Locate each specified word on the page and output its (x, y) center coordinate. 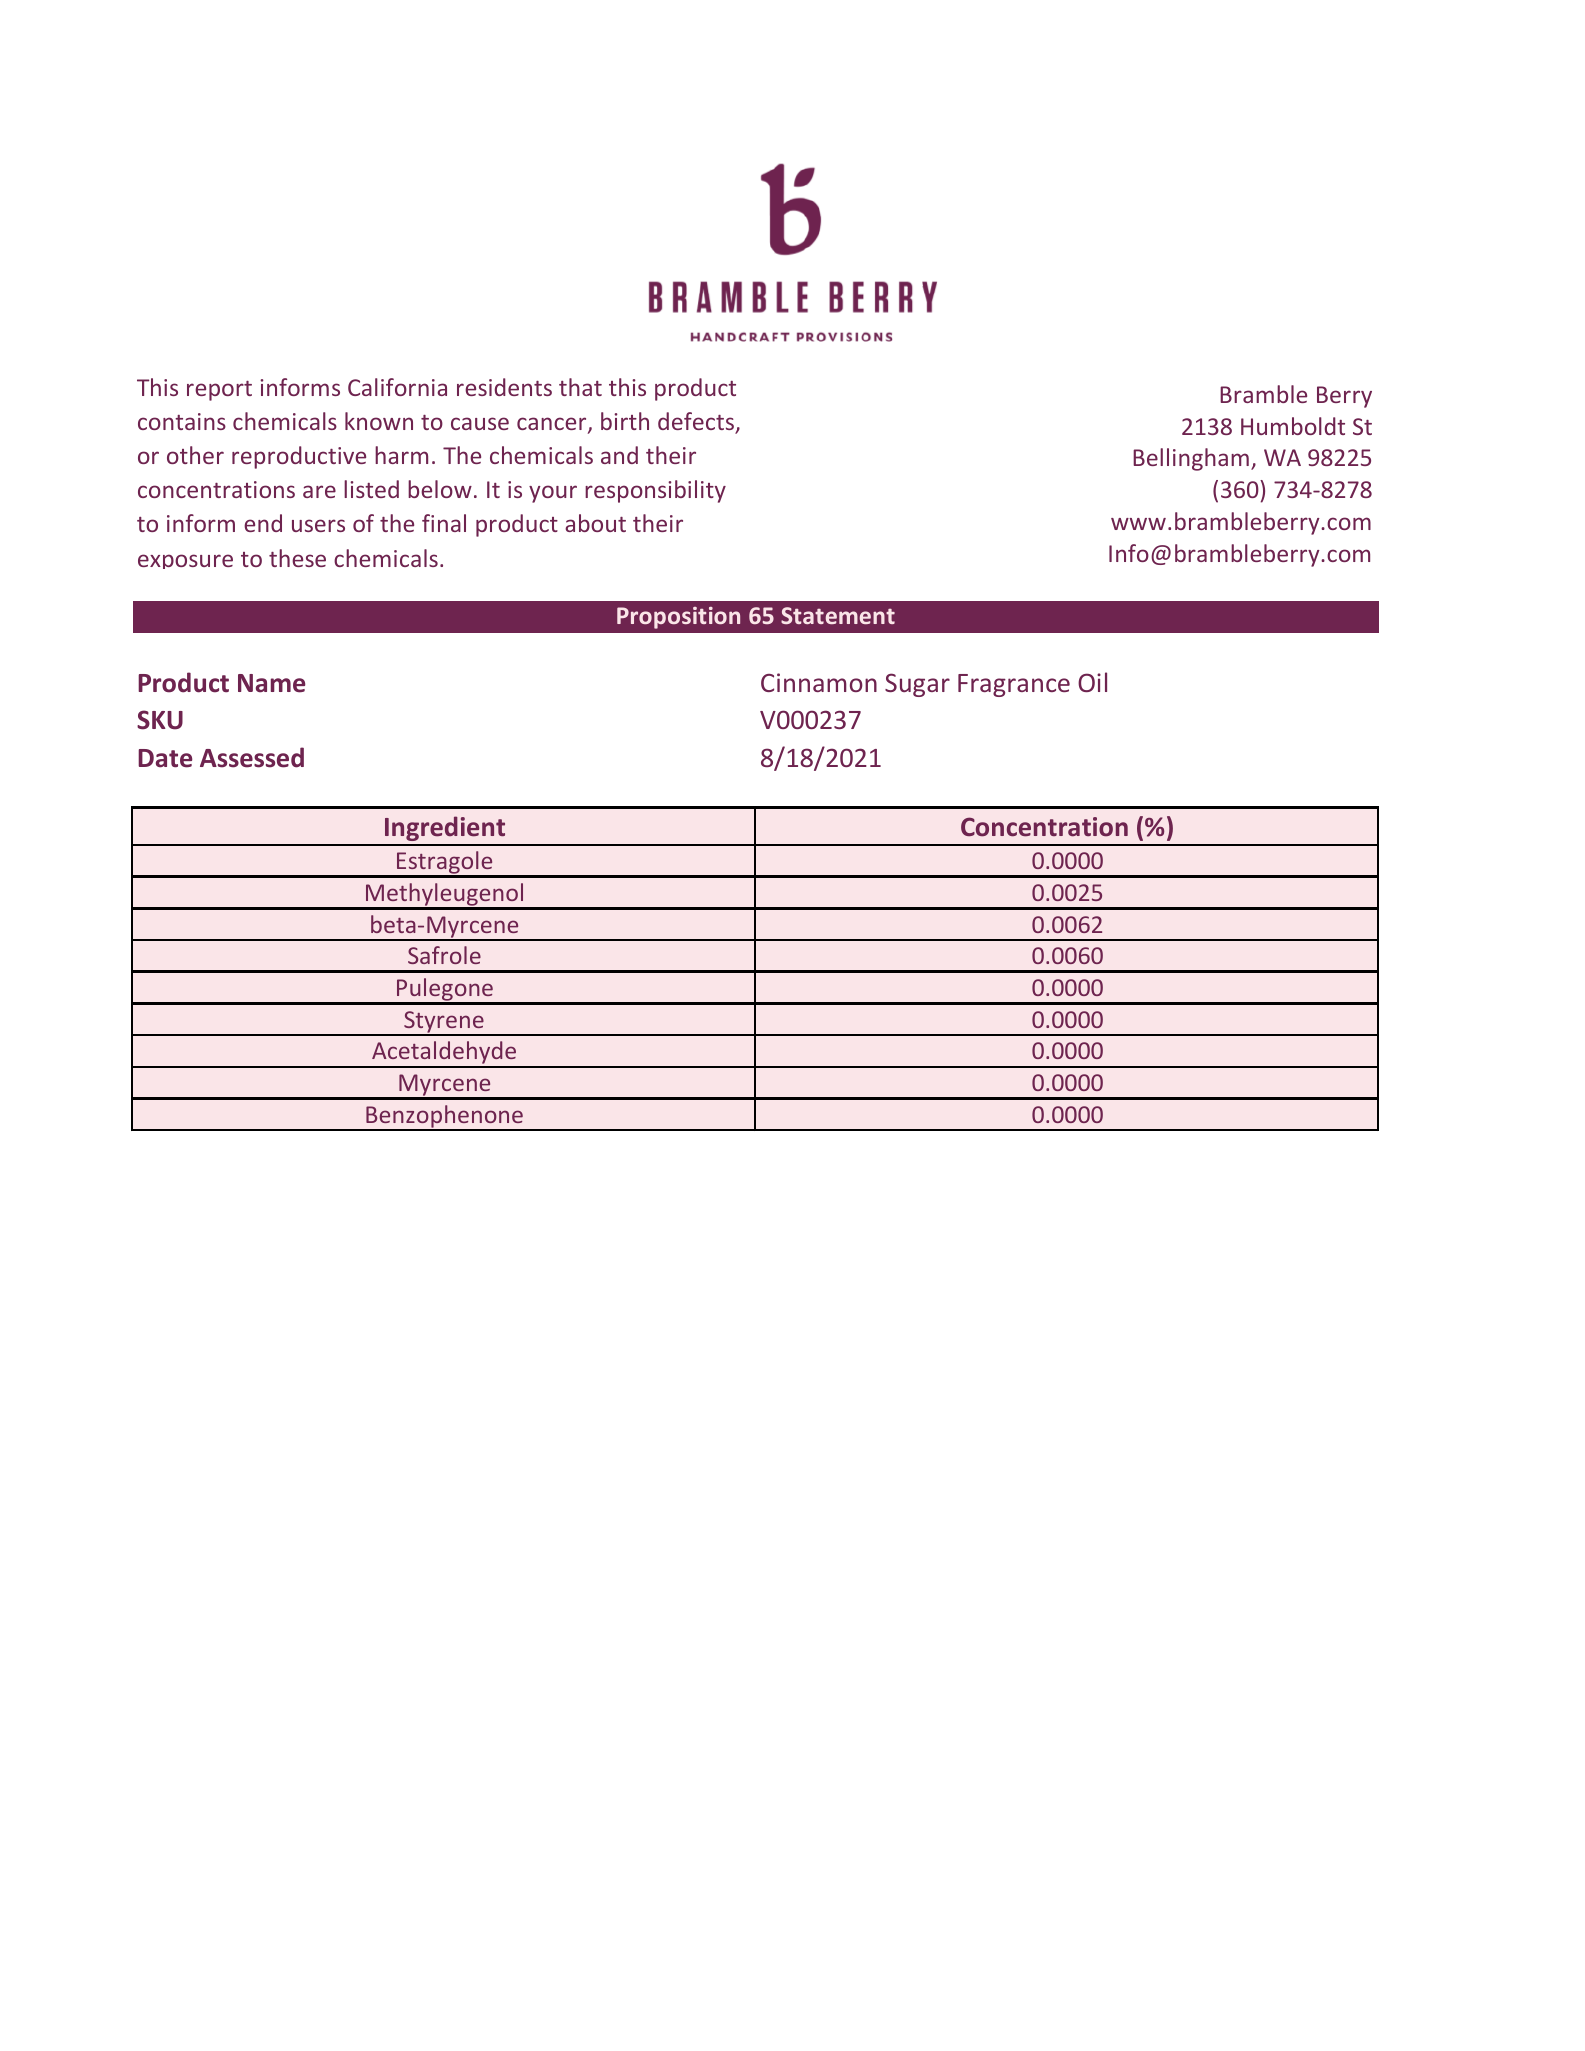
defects (697, 422)
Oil (1092, 682)
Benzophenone (444, 1117)
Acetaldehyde (444, 1054)
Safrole (444, 955)
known (379, 421)
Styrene (444, 1023)
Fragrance (1014, 685)
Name (271, 683)
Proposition (678, 618)
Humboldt (1293, 426)
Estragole (445, 864)
